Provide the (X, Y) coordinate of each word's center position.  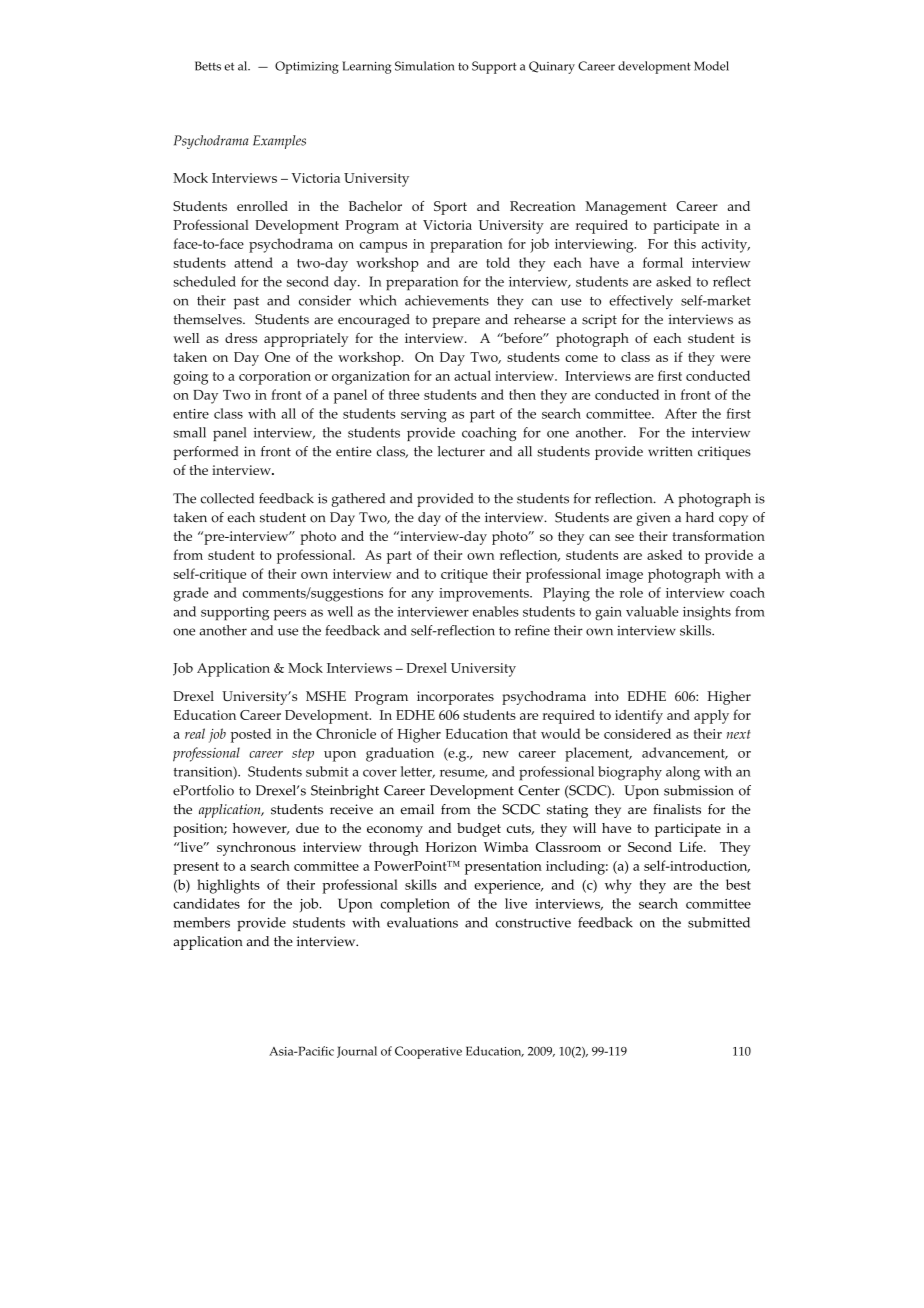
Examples (279, 142)
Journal (357, 1052)
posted (251, 735)
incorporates (455, 698)
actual (472, 375)
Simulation (425, 66)
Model (711, 66)
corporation (275, 378)
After (681, 413)
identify (639, 716)
